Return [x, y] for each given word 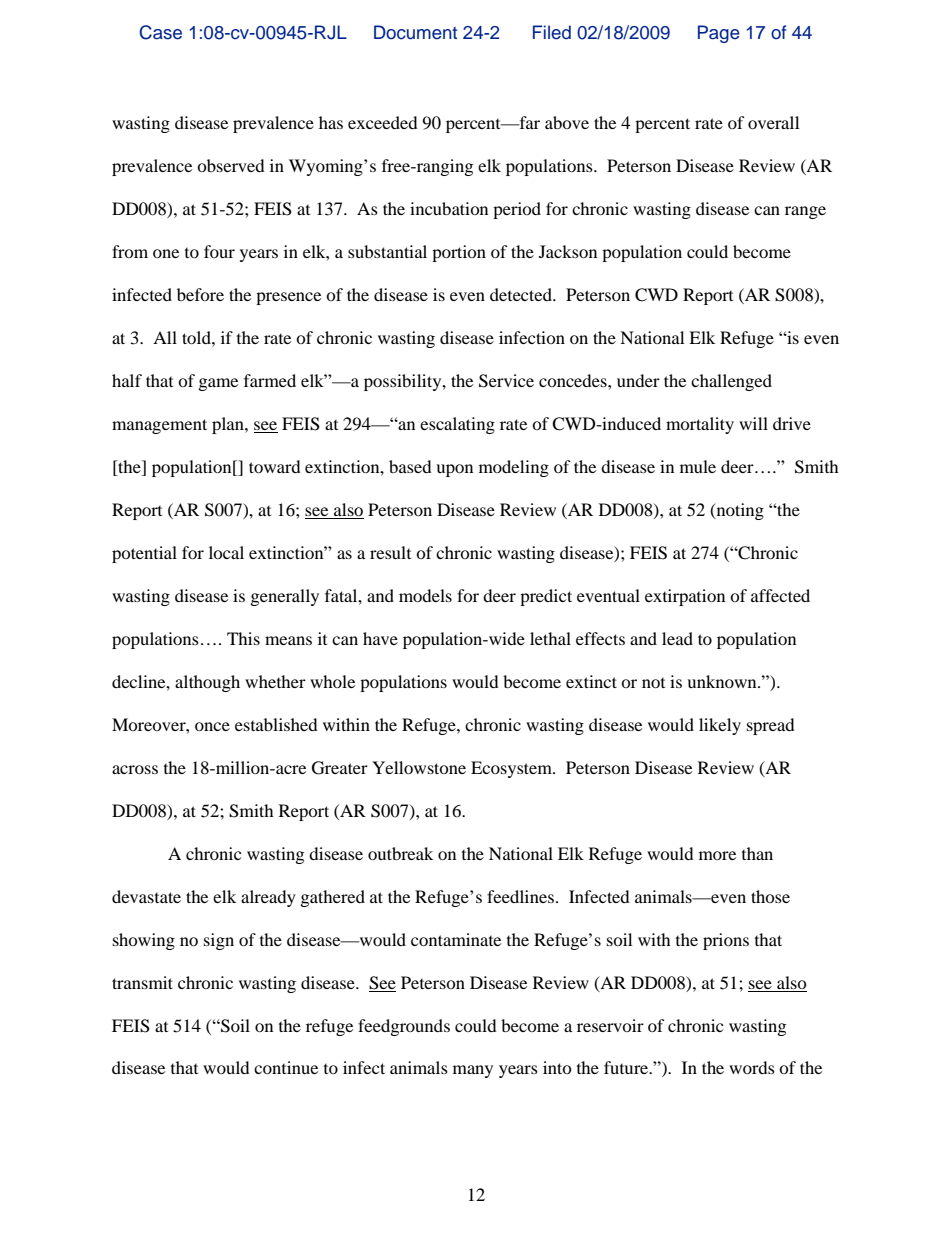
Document [415, 32]
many [473, 1071]
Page [719, 34]
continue [286, 1067]
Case [160, 32]
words [752, 1067]
